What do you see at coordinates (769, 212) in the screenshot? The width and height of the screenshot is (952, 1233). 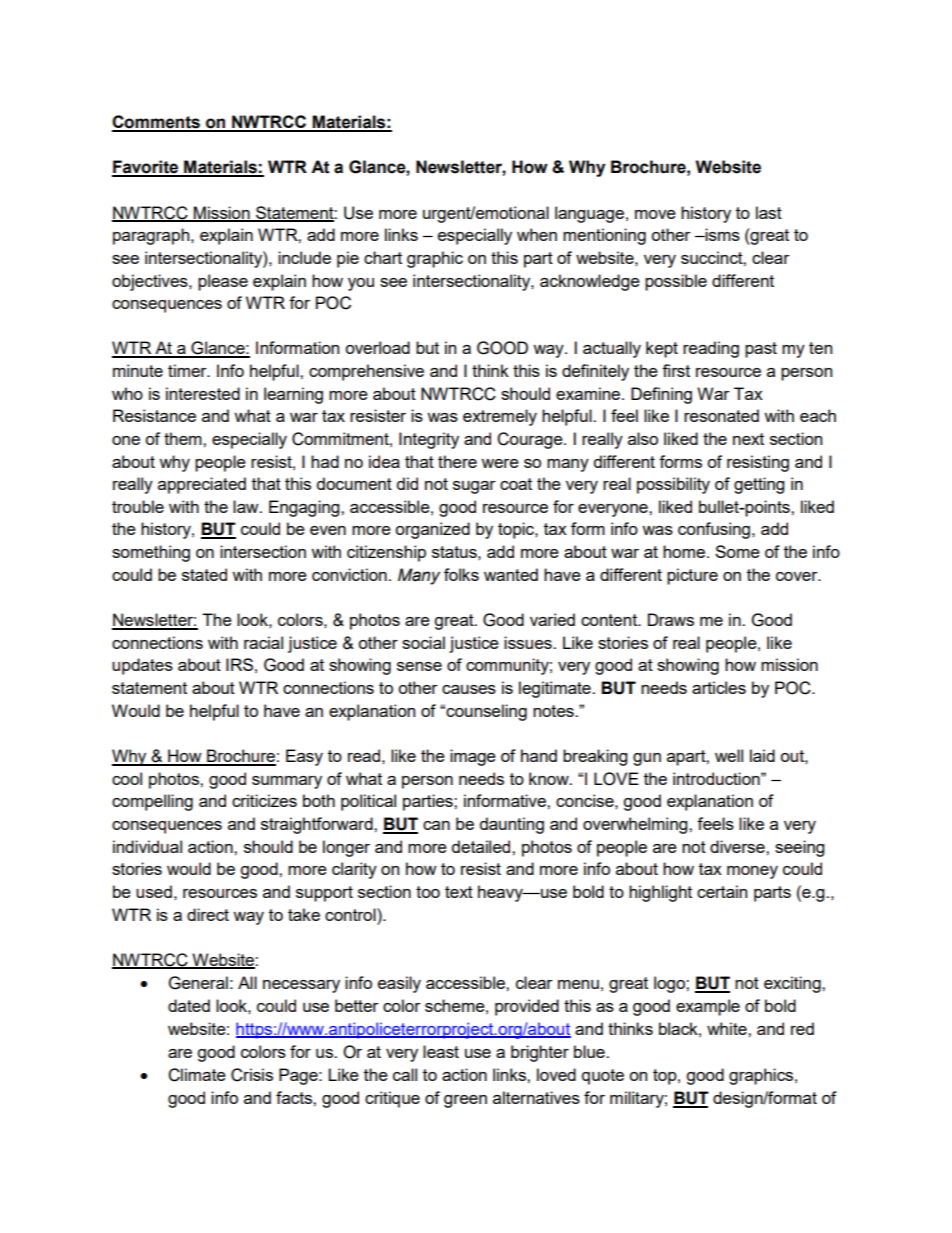 I see `last` at bounding box center [769, 212].
